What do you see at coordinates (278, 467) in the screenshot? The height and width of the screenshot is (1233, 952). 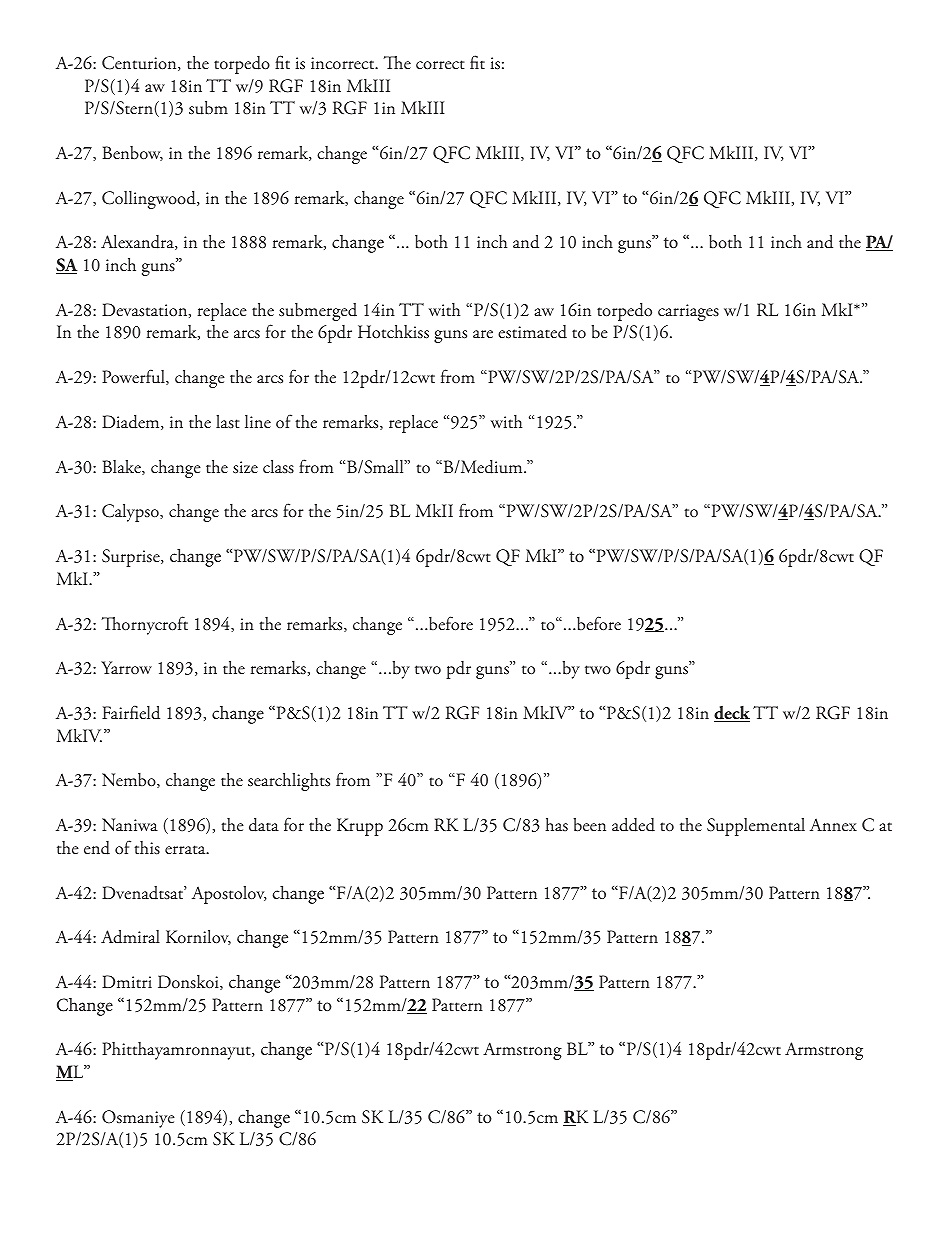 I see `class` at bounding box center [278, 467].
